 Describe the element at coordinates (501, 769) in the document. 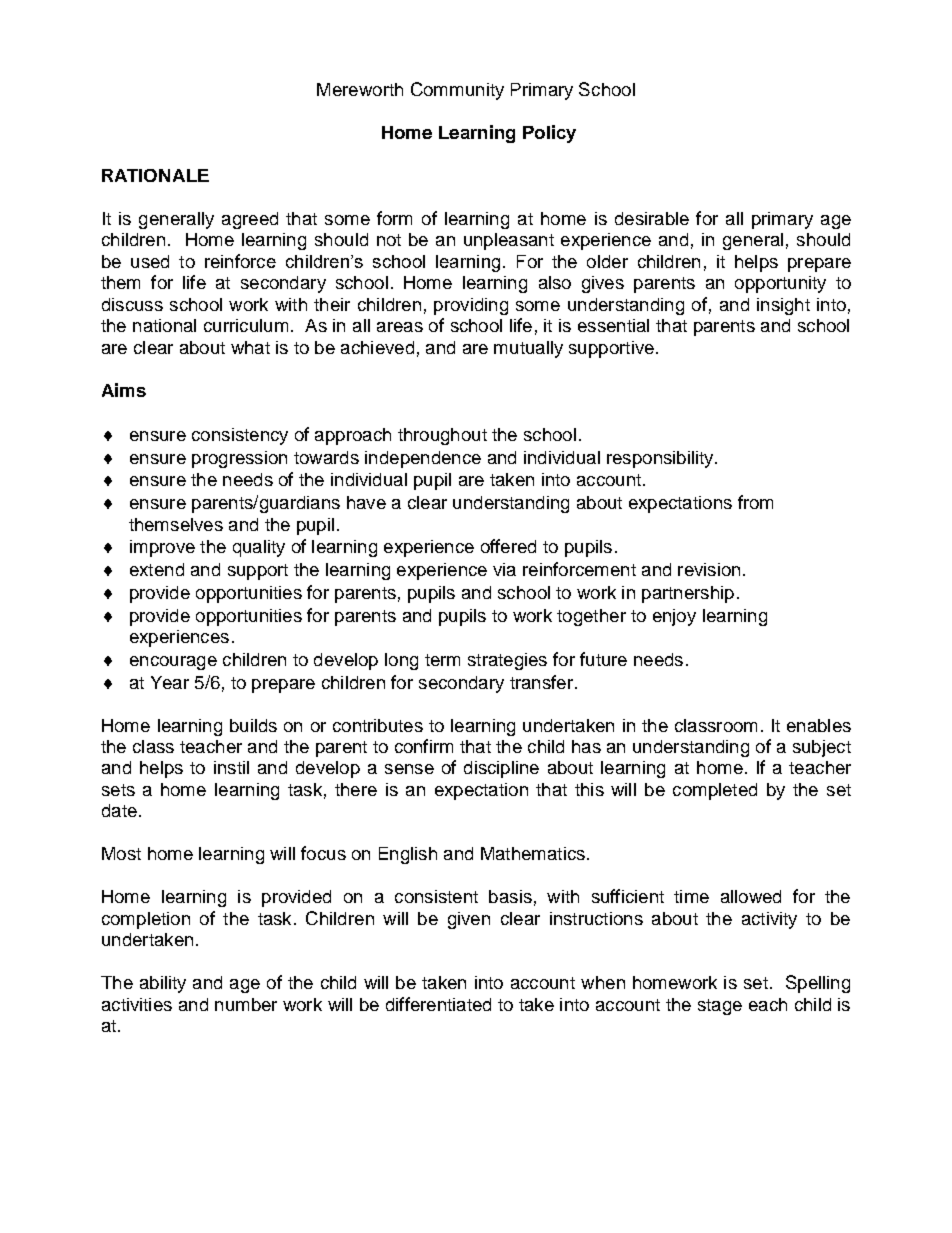

I see `discipline` at that location.
